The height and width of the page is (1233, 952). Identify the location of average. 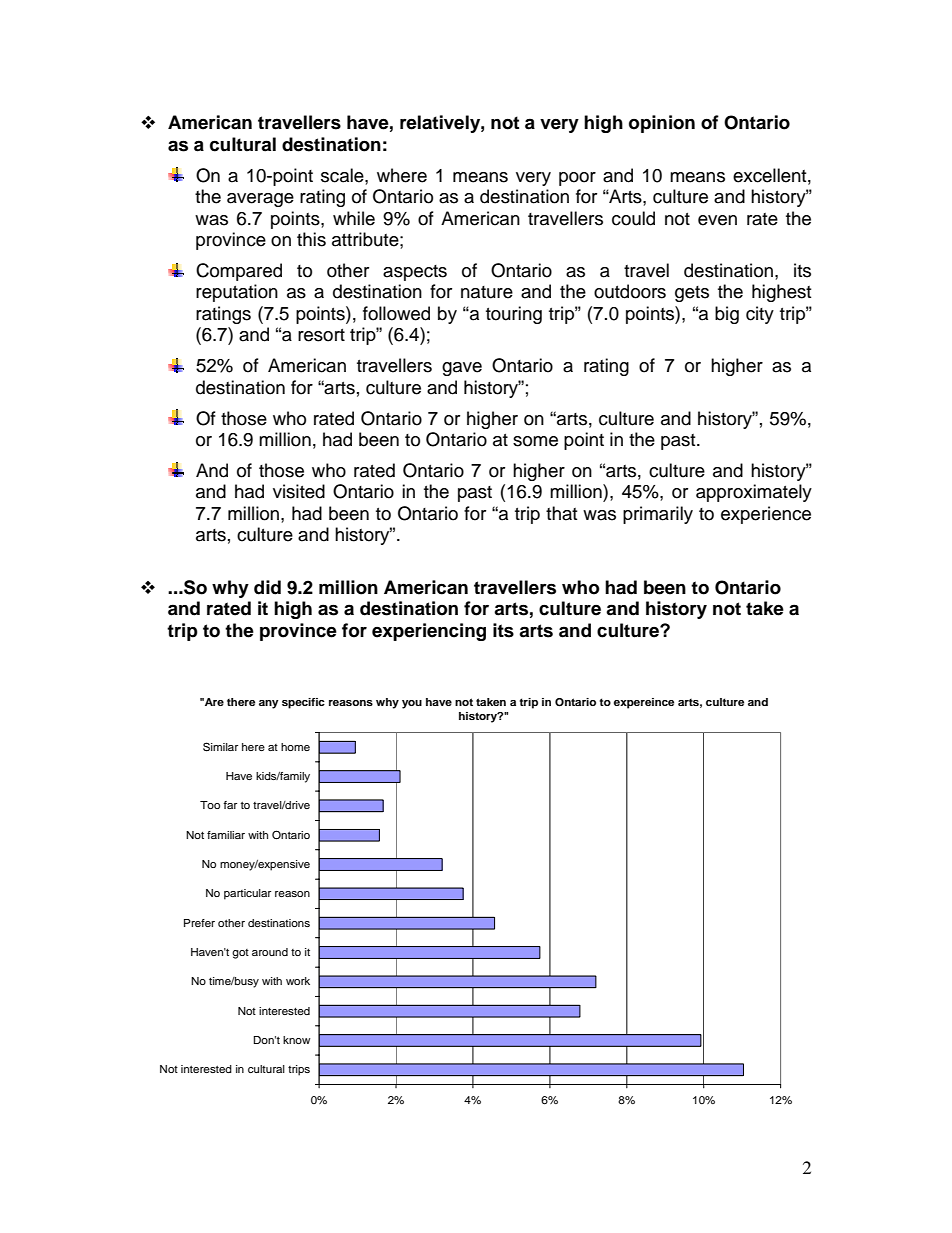
(260, 200).
